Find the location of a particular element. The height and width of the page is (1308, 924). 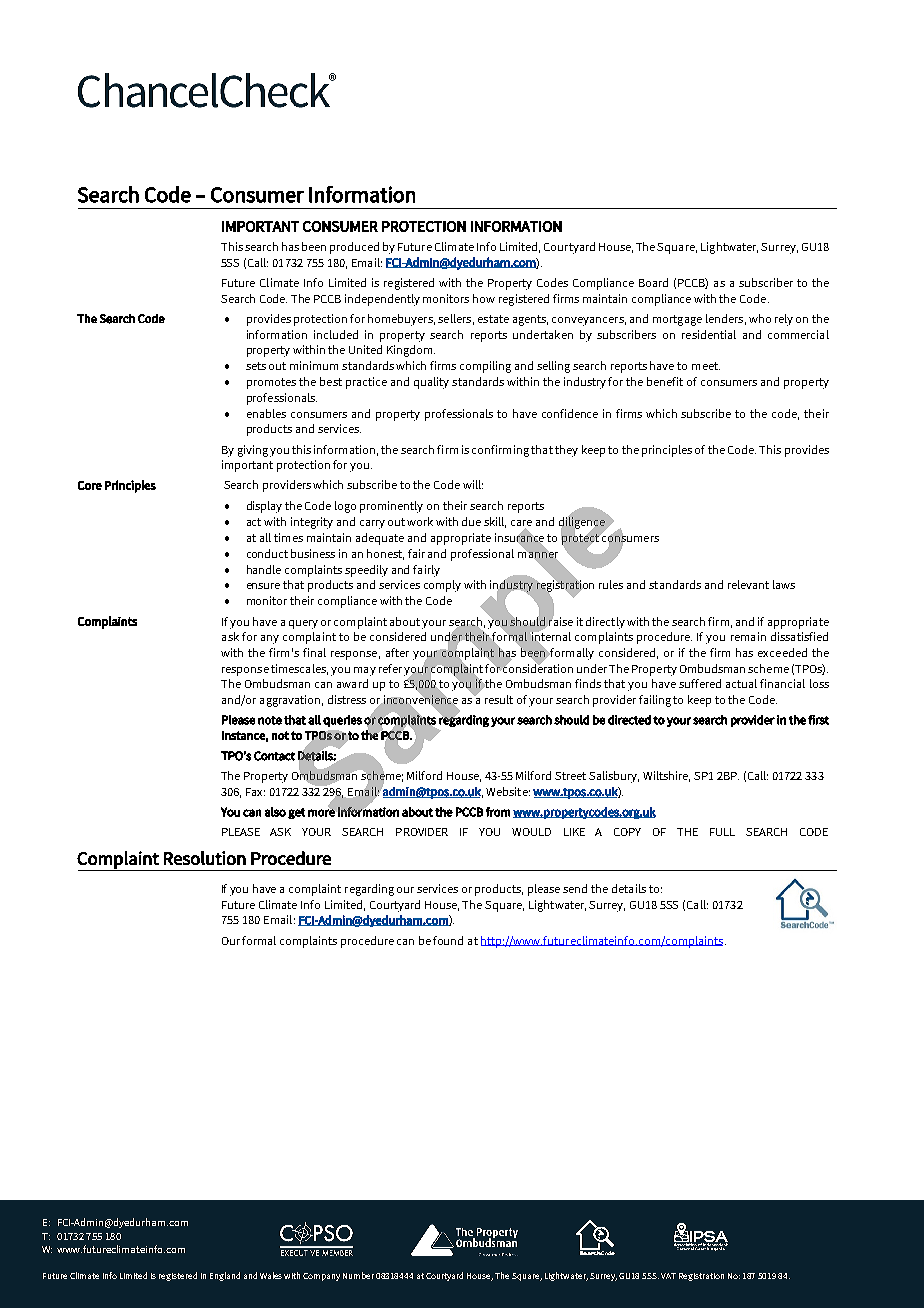

from is located at coordinates (498, 812).
